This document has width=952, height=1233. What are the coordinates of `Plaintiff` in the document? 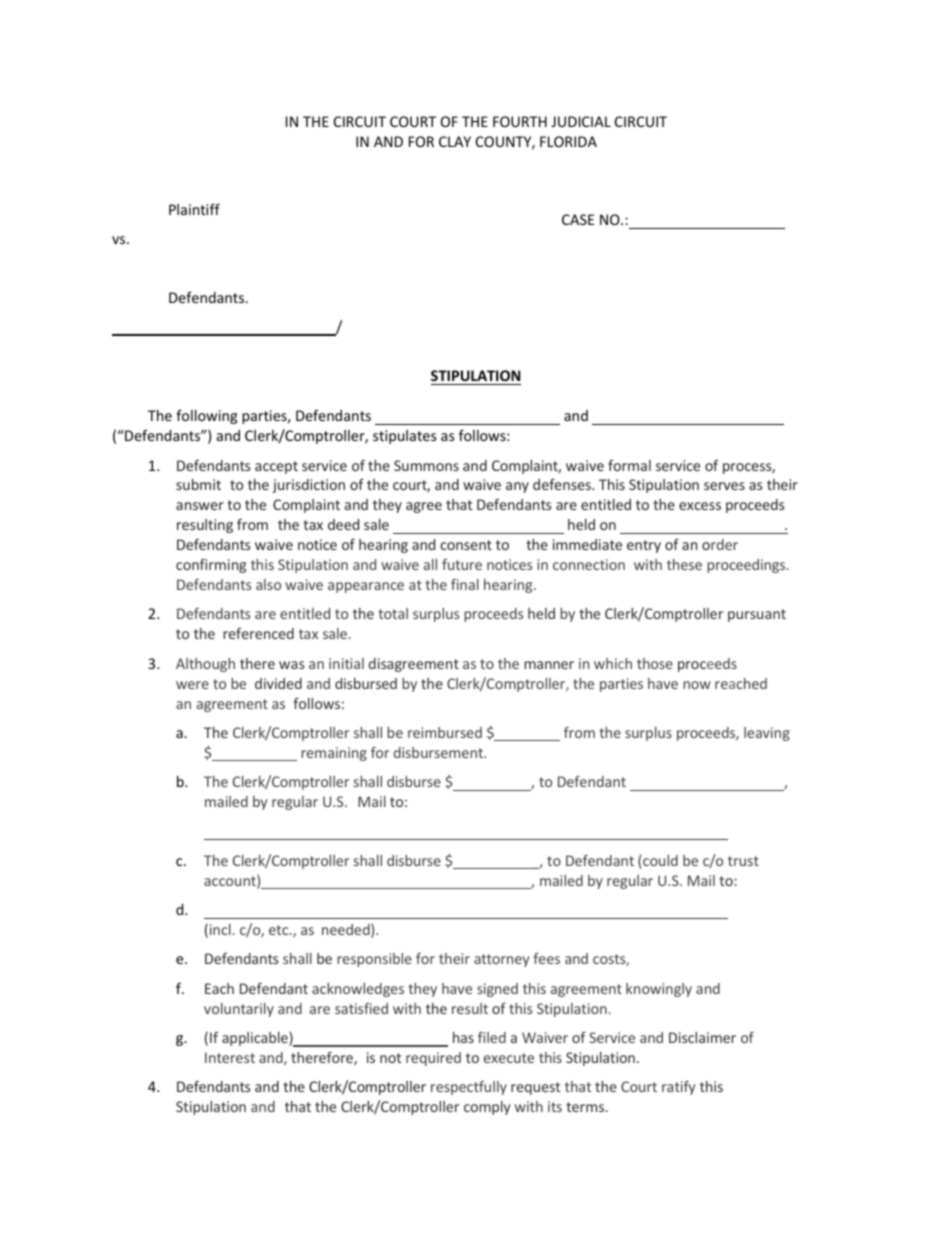 It's located at (194, 209).
